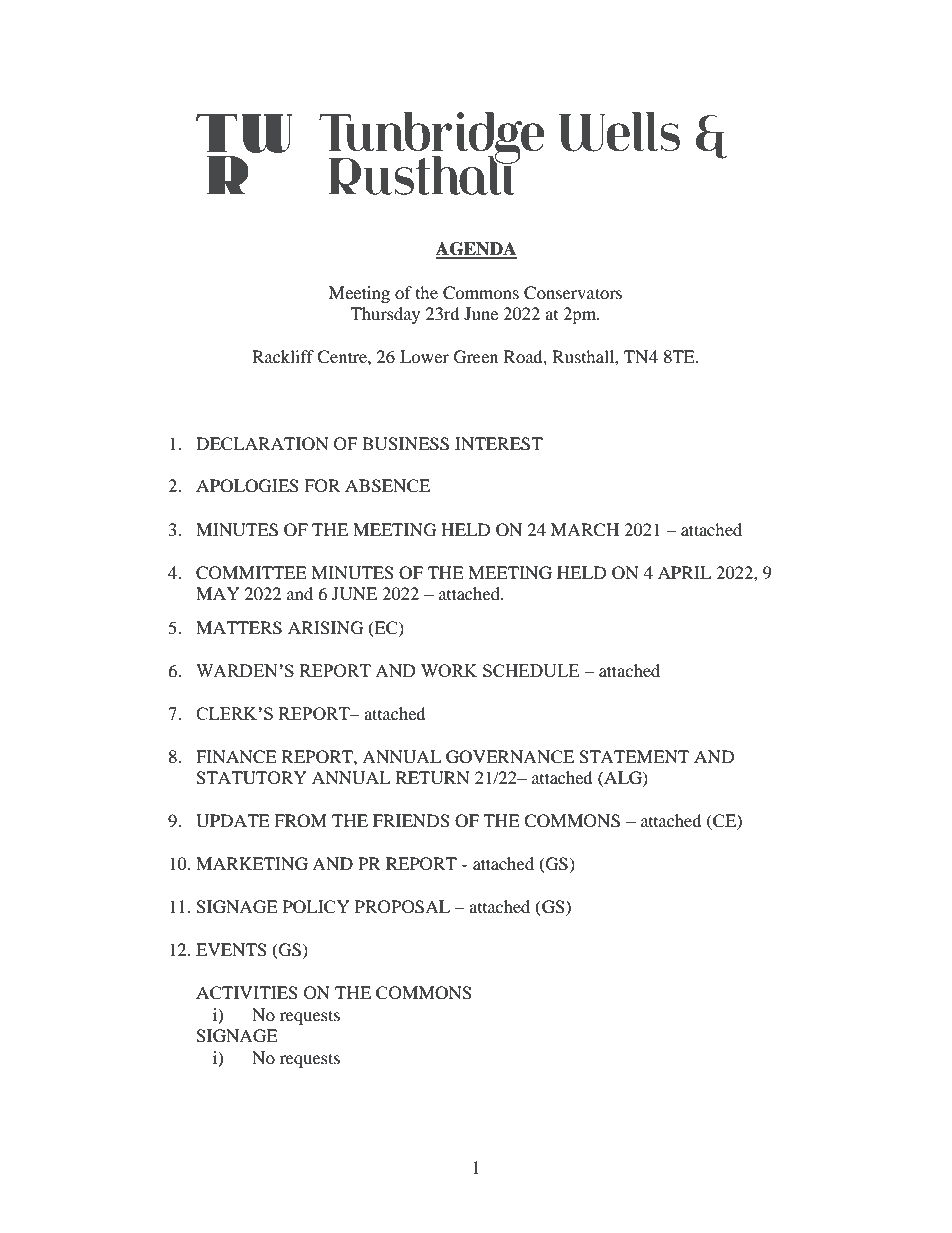  Describe the element at coordinates (411, 821) in the document. I see `FRIENDS` at that location.
